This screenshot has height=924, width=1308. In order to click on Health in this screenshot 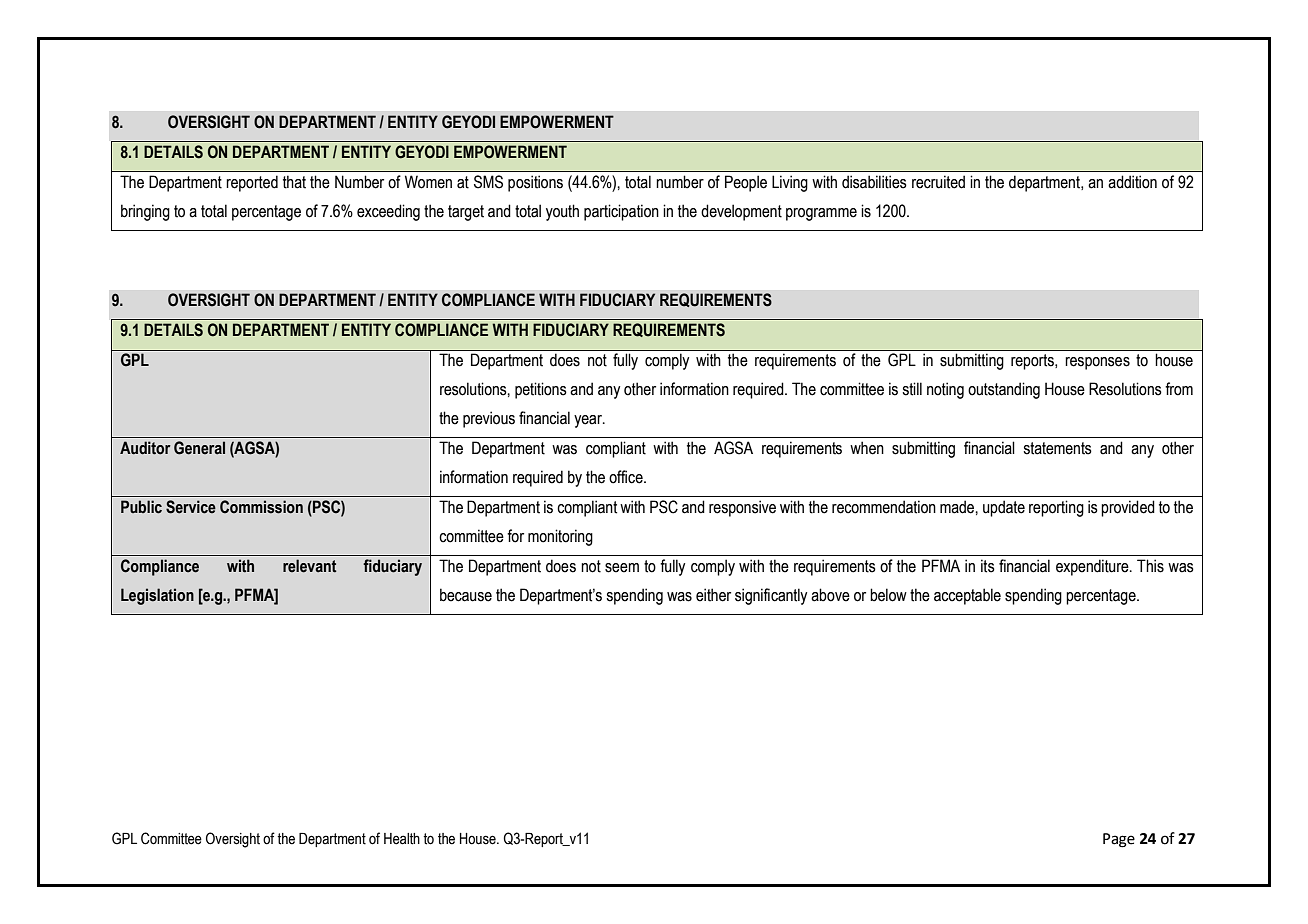, I will do `click(402, 839)`.
